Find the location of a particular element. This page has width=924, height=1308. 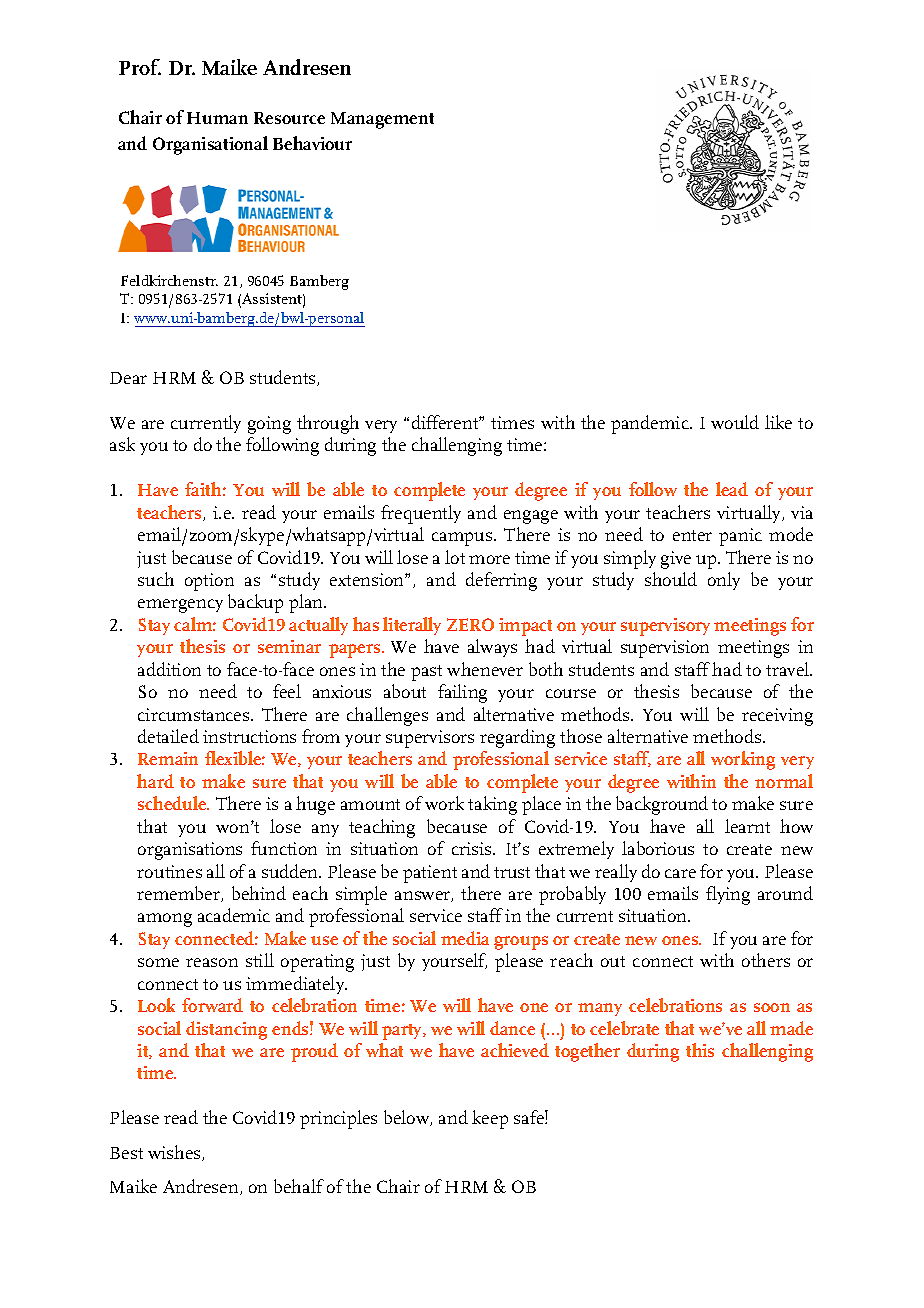

wishes is located at coordinates (175, 1153).
